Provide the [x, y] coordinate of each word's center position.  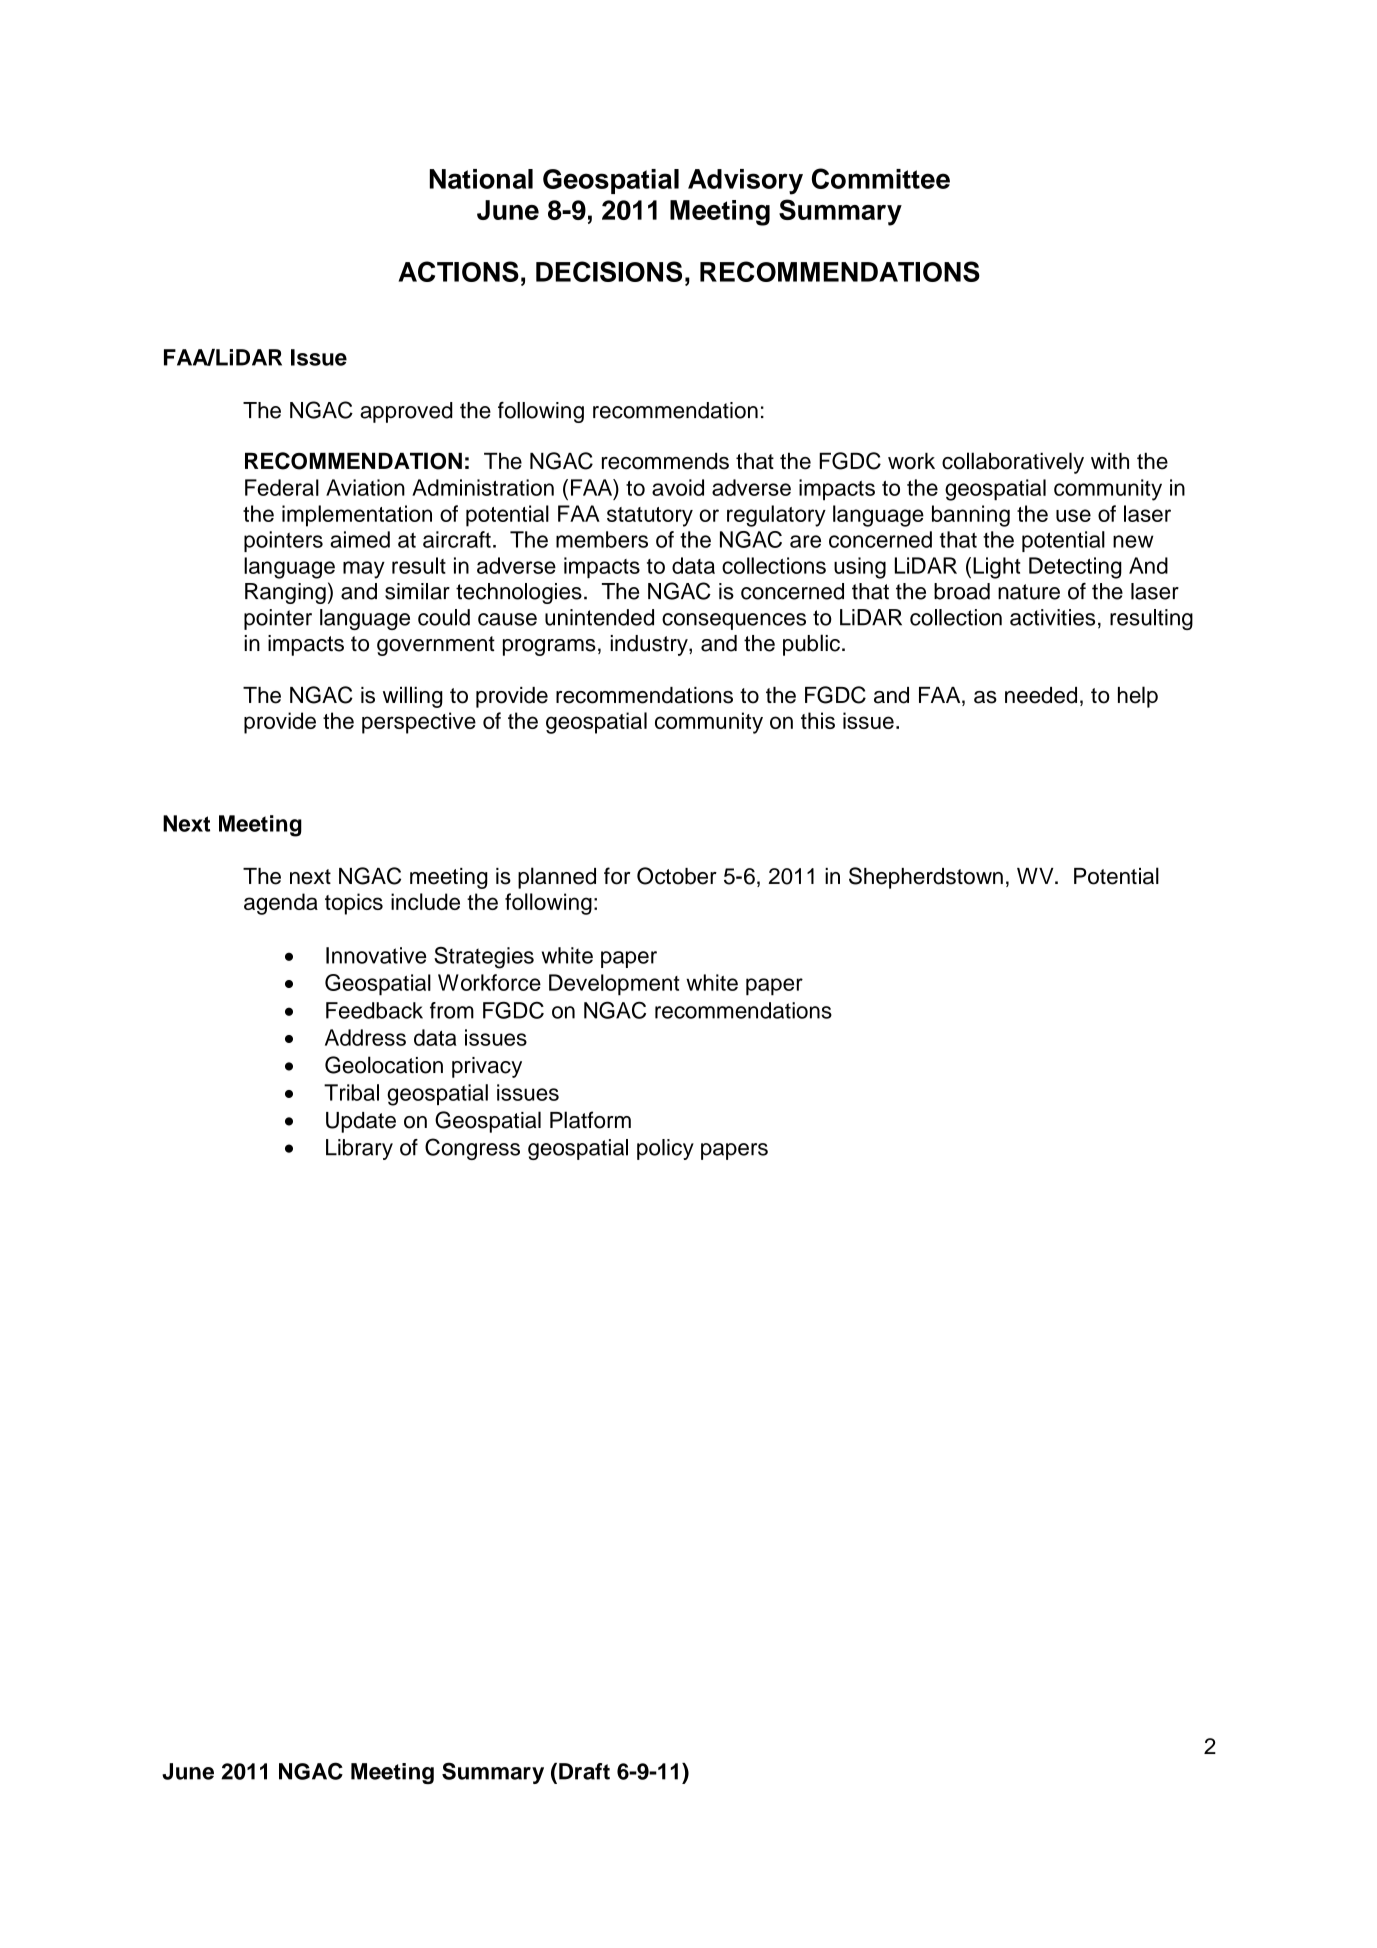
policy [665, 1149]
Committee [881, 178]
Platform [590, 1120]
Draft [584, 1771]
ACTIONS [458, 271]
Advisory [745, 182]
